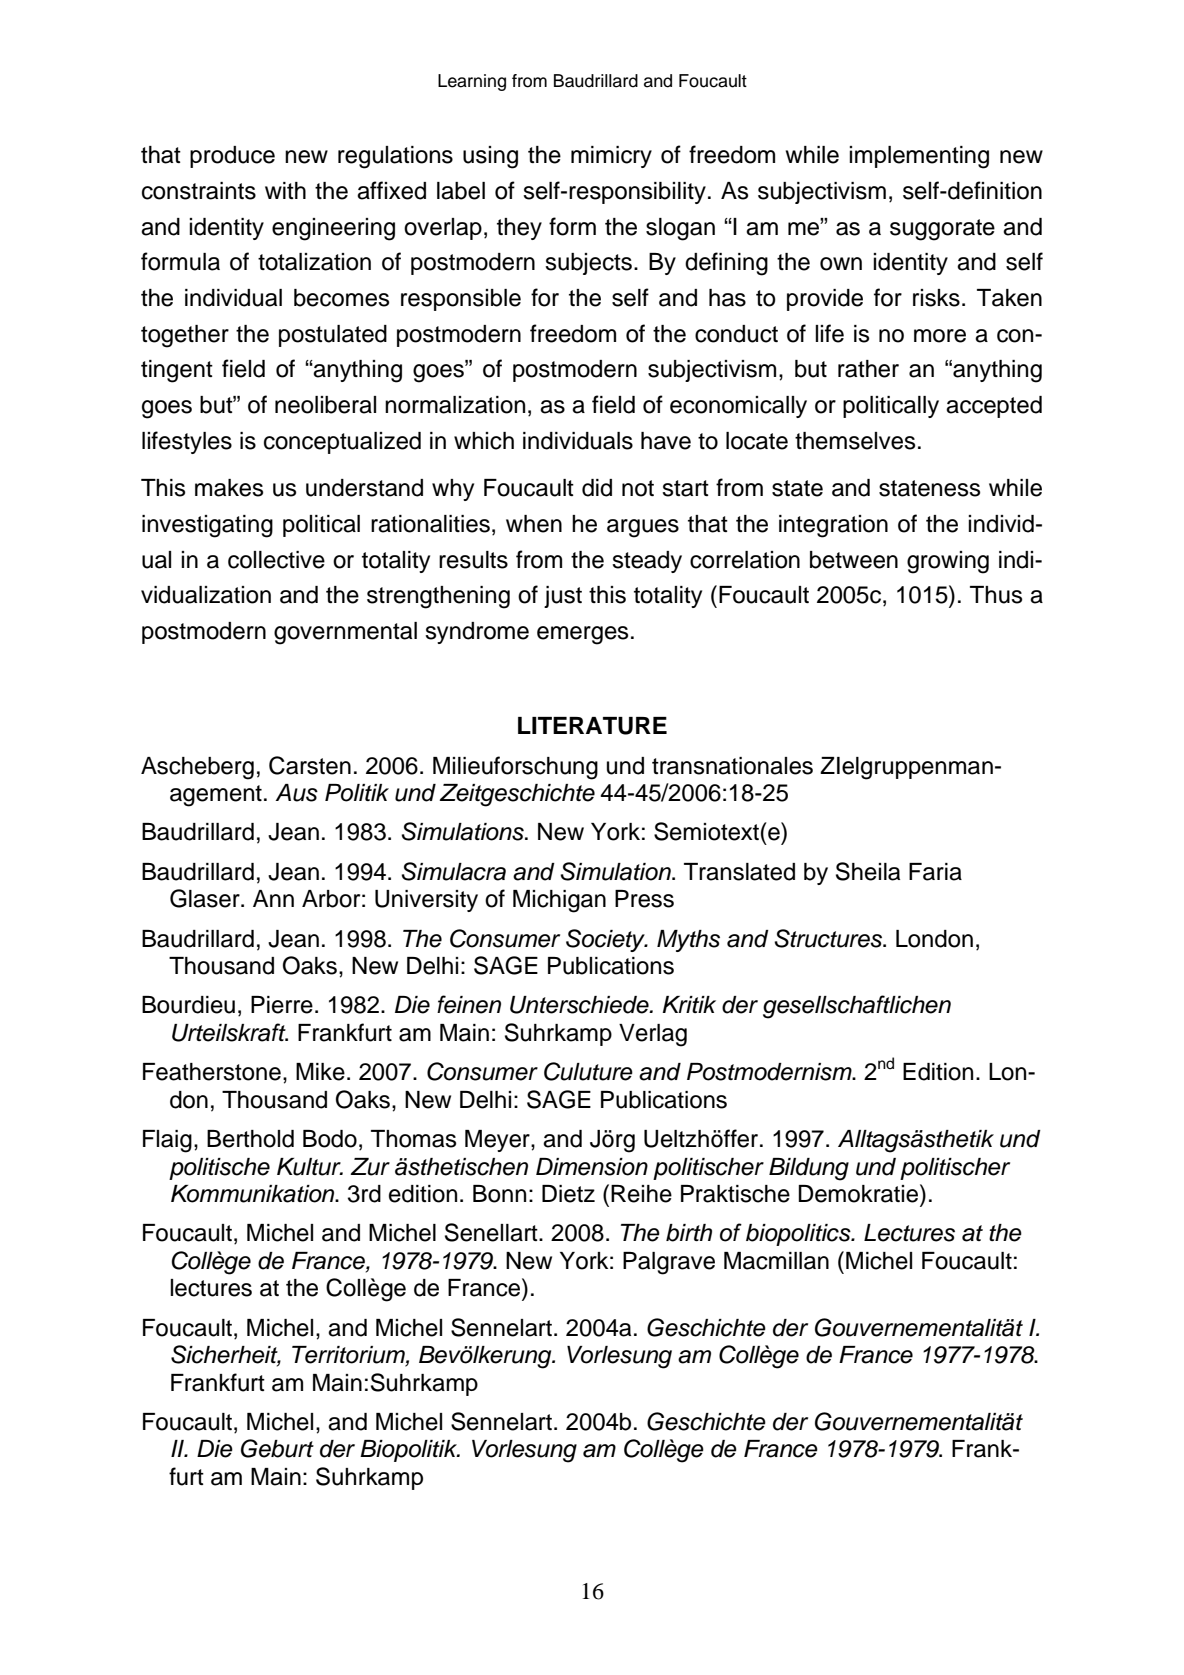 Image resolution: width=1184 pixels, height=1675 pixels. I want to click on have, so click(666, 441).
